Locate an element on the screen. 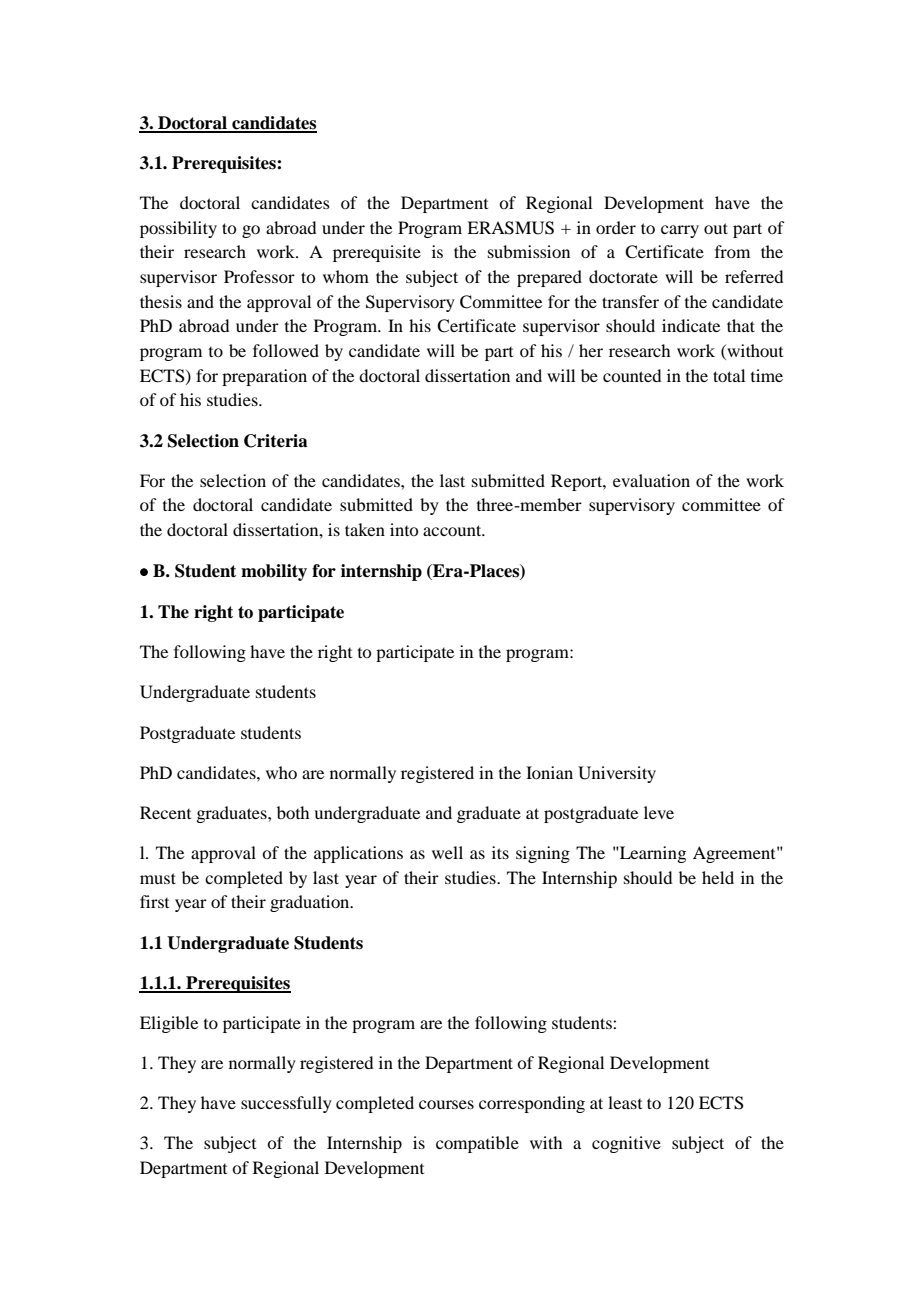 The image size is (924, 1307). evaluation is located at coordinates (651, 480).
